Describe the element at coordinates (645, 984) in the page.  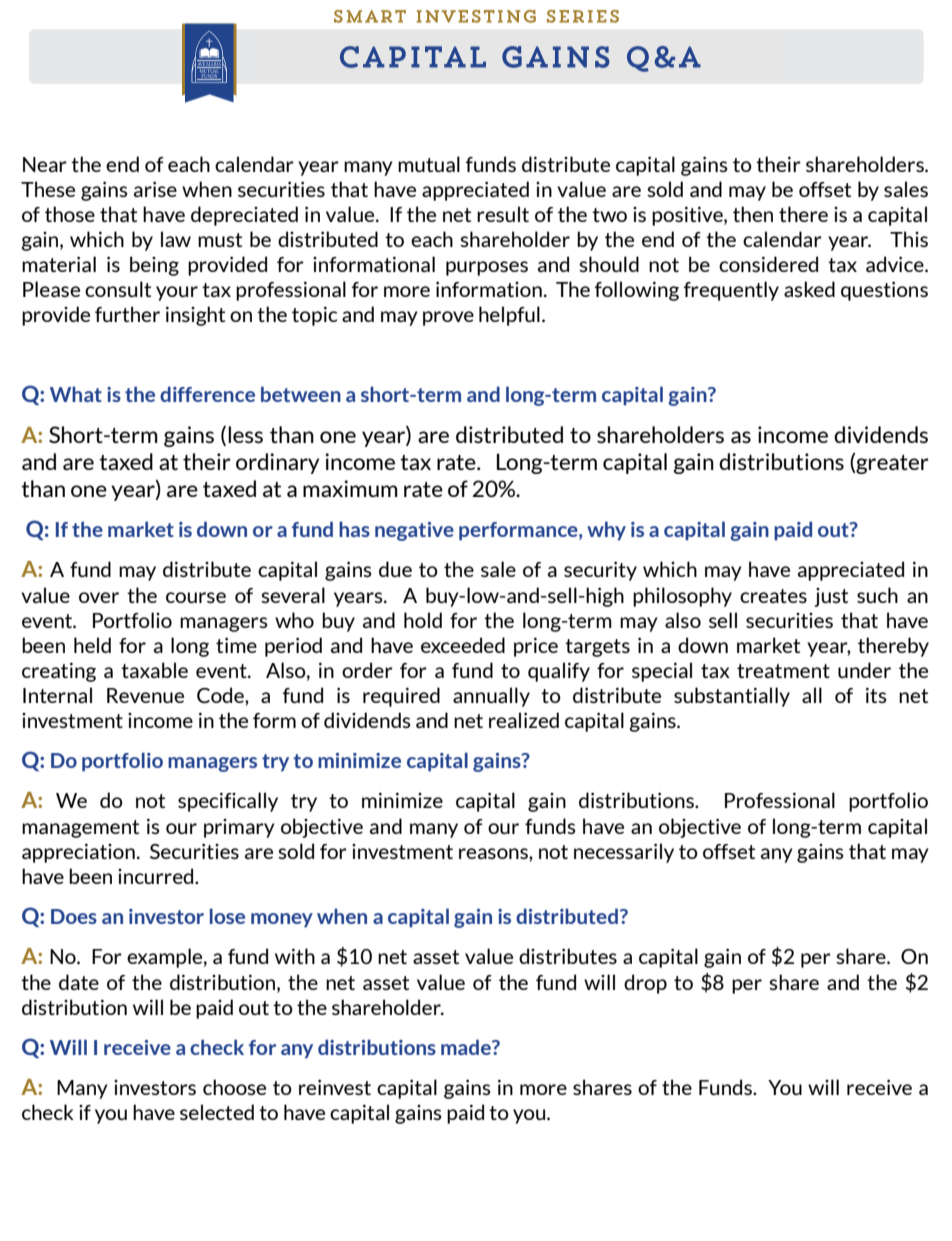
I see `drop` at that location.
